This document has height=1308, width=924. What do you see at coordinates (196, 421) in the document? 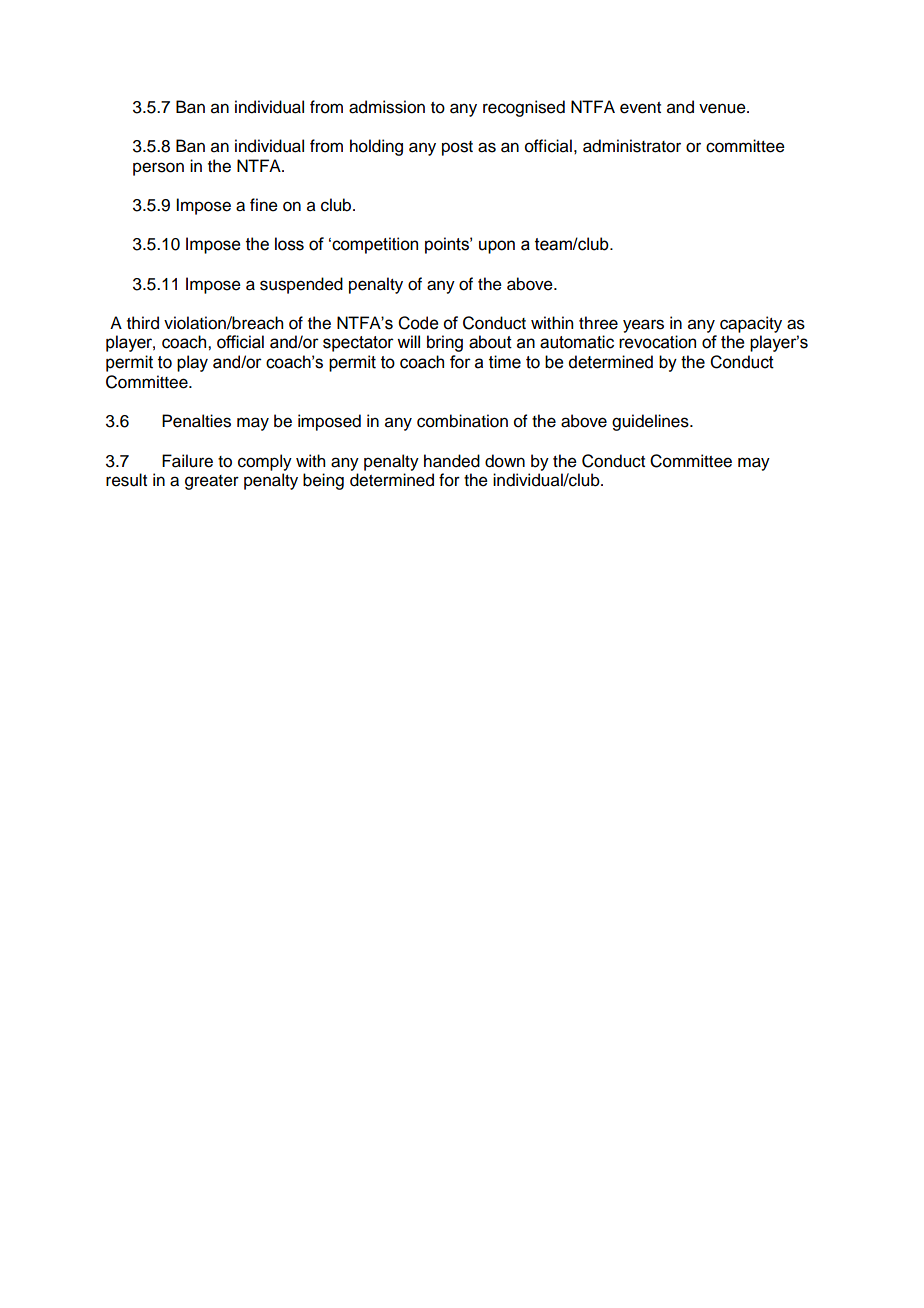
I see `Penalties` at bounding box center [196, 421].
